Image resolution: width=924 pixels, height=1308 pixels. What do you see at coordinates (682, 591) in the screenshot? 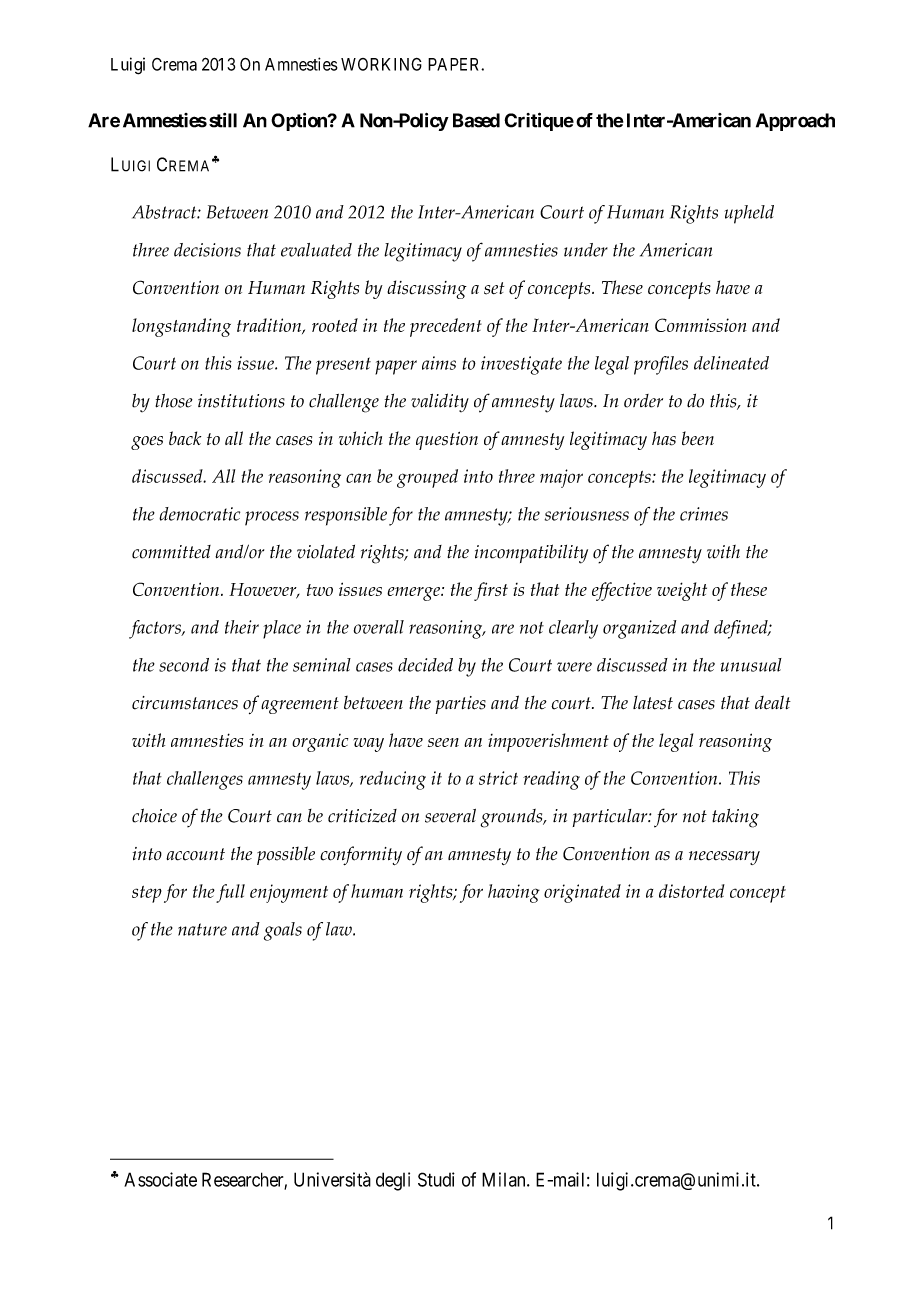
I see `weight` at bounding box center [682, 591].
